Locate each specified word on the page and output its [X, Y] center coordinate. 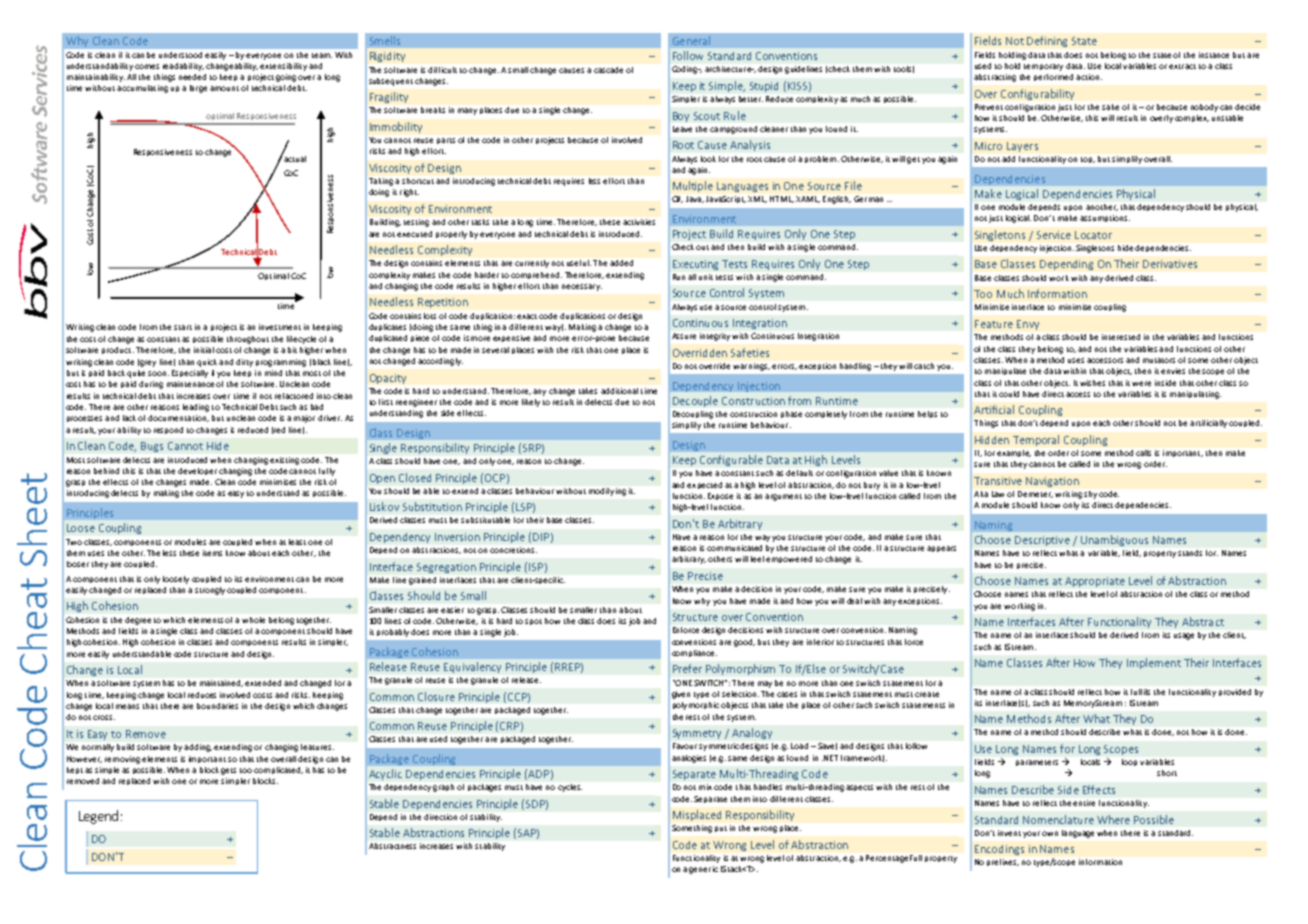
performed [1053, 77]
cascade [608, 70]
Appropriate [1095, 582]
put [721, 829]
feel [757, 559]
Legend [98, 817]
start [183, 327]
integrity [716, 337]
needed [192, 77]
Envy [1028, 325]
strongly [210, 591]
